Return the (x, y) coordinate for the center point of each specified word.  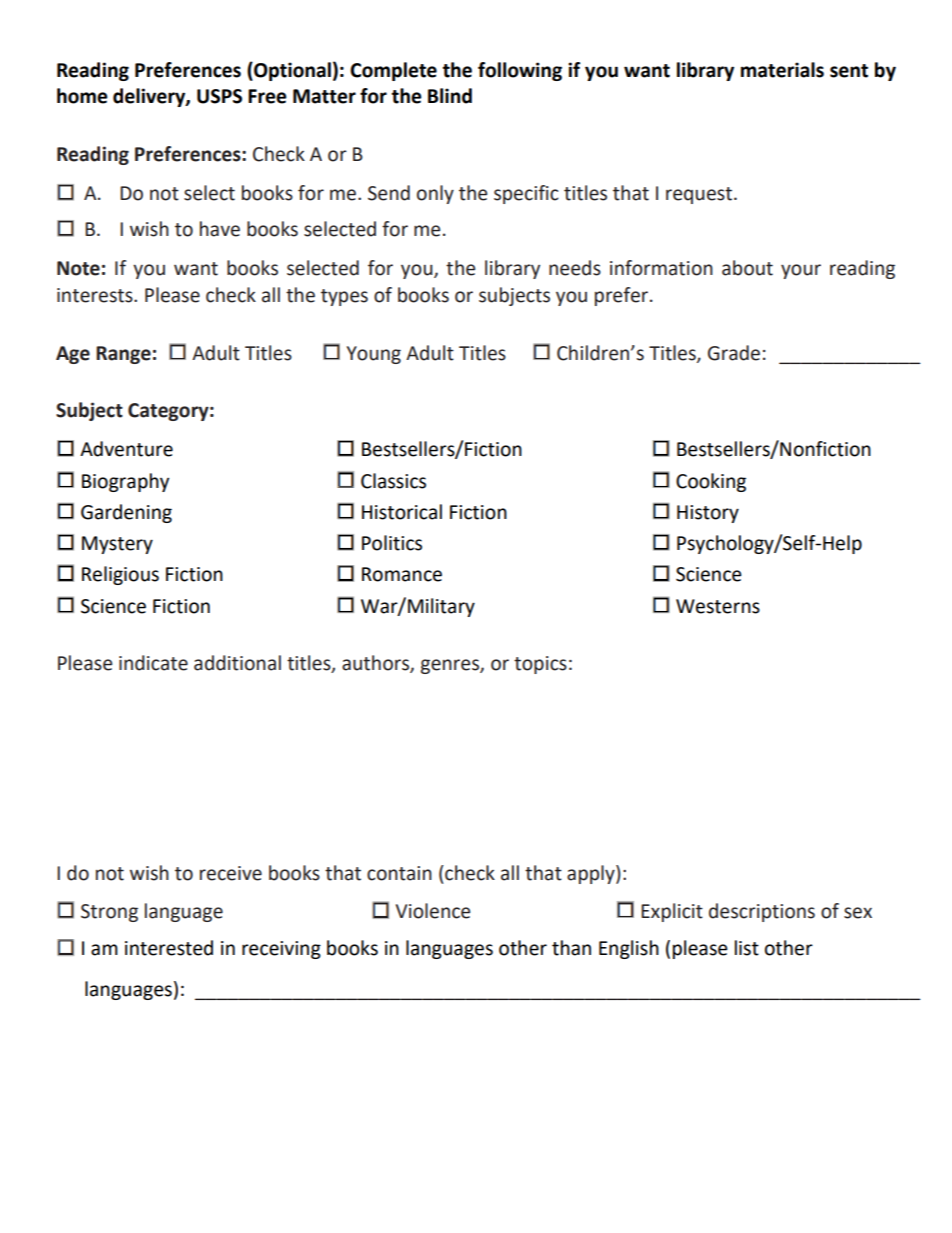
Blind (450, 96)
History (708, 514)
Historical (402, 512)
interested (169, 948)
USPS (219, 96)
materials (782, 70)
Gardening (126, 513)
